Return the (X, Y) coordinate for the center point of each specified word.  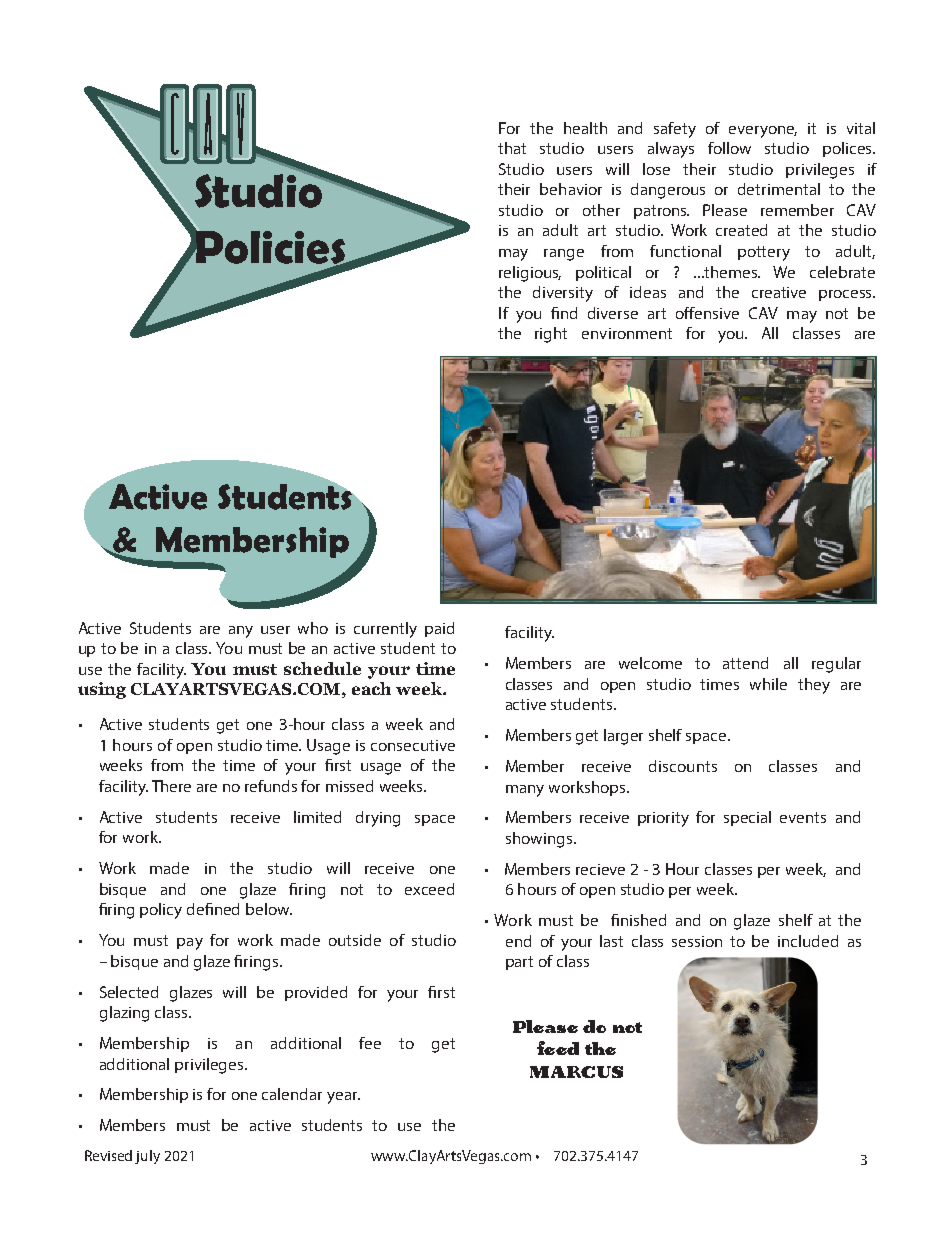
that (512, 148)
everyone (763, 132)
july (147, 1157)
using (102, 690)
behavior (571, 189)
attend (745, 663)
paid (439, 629)
